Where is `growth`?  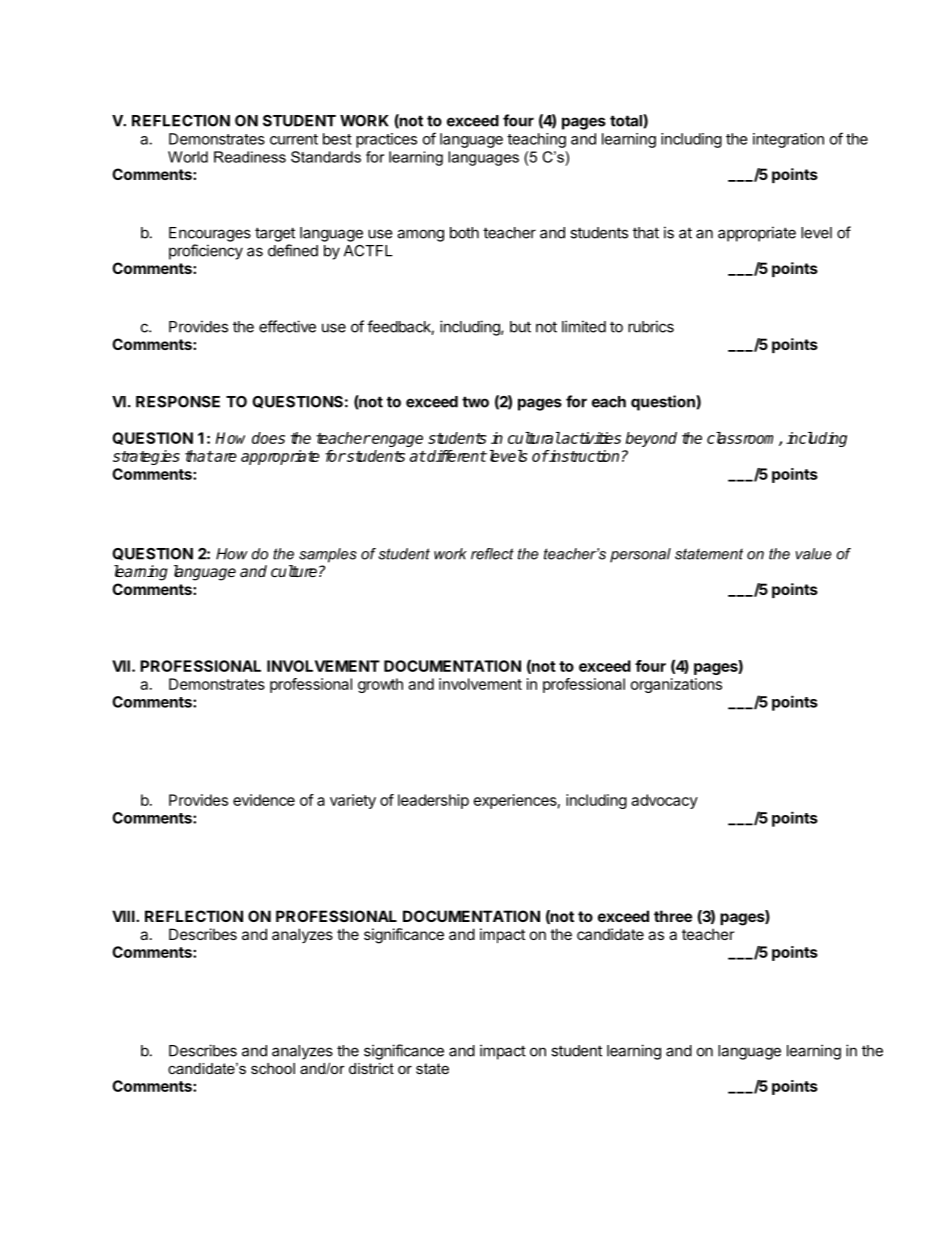 growth is located at coordinates (380, 685).
